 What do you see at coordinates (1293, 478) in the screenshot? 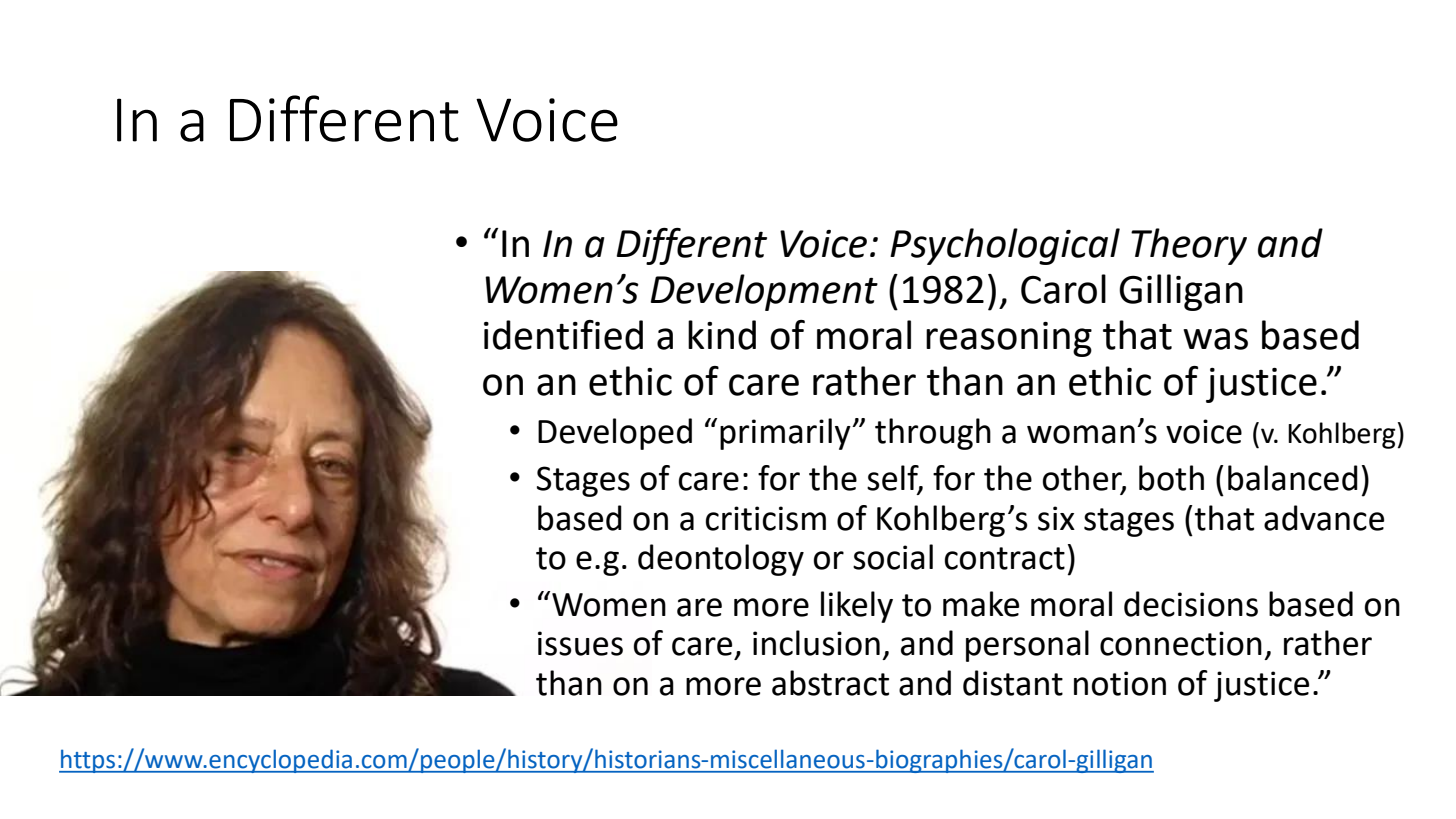
I see `balanced` at bounding box center [1293, 478].
